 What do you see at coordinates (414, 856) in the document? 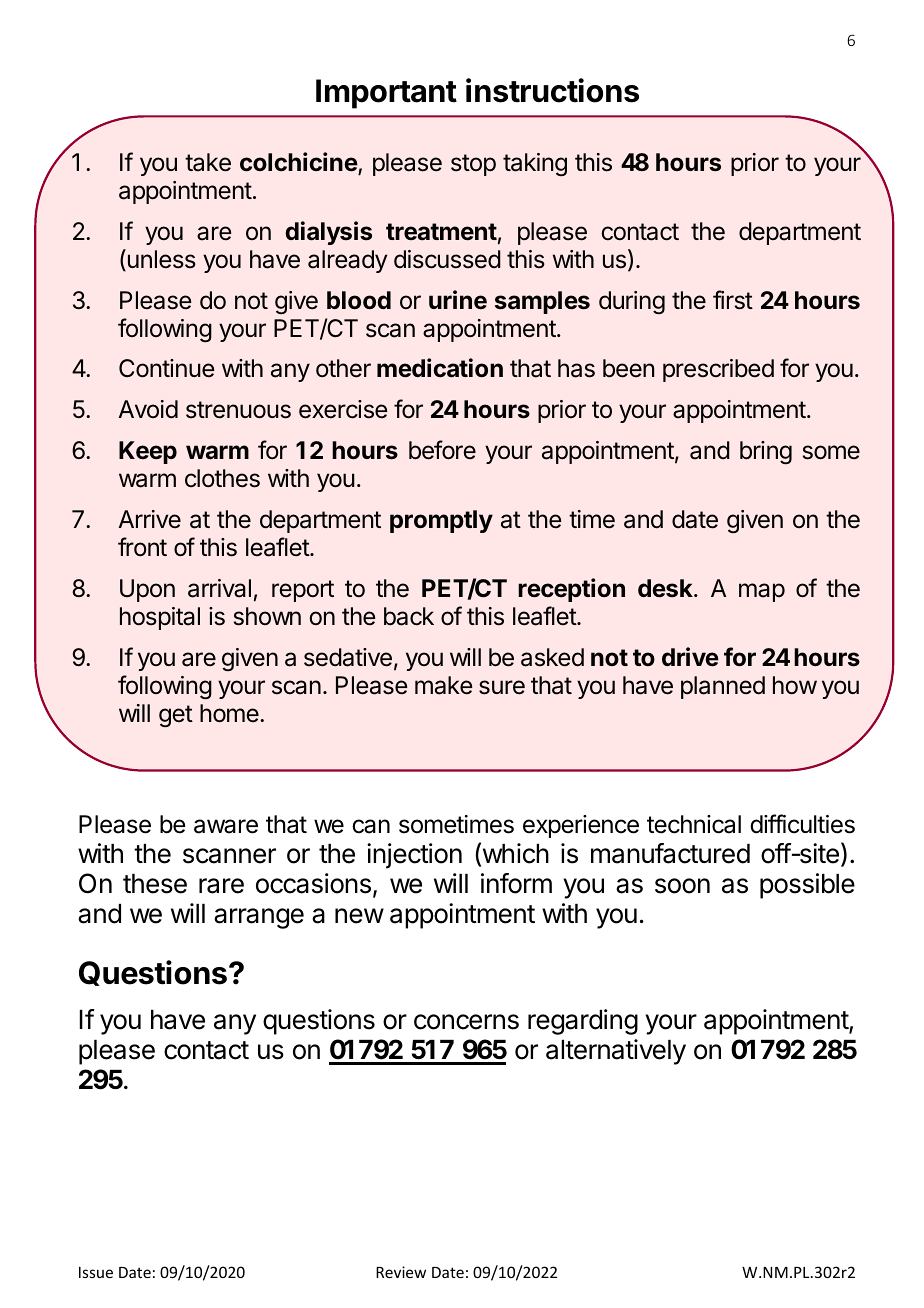
I see `injection` at bounding box center [414, 856].
